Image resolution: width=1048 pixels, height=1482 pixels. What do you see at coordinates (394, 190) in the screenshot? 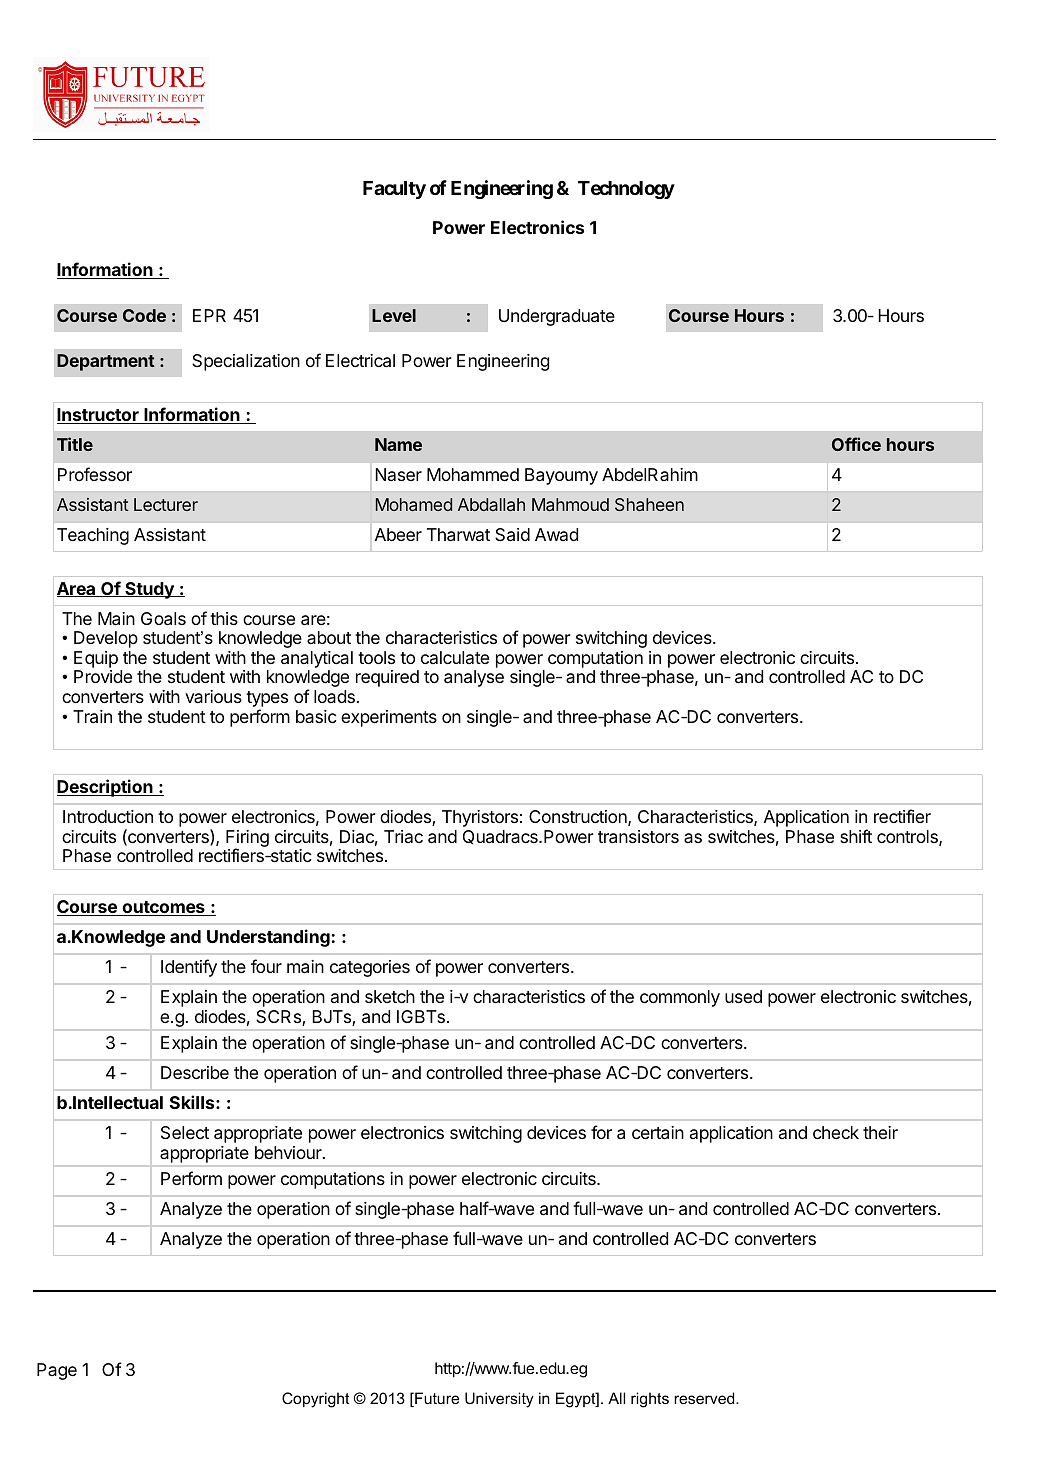
I see `Faculty` at bounding box center [394, 190].
